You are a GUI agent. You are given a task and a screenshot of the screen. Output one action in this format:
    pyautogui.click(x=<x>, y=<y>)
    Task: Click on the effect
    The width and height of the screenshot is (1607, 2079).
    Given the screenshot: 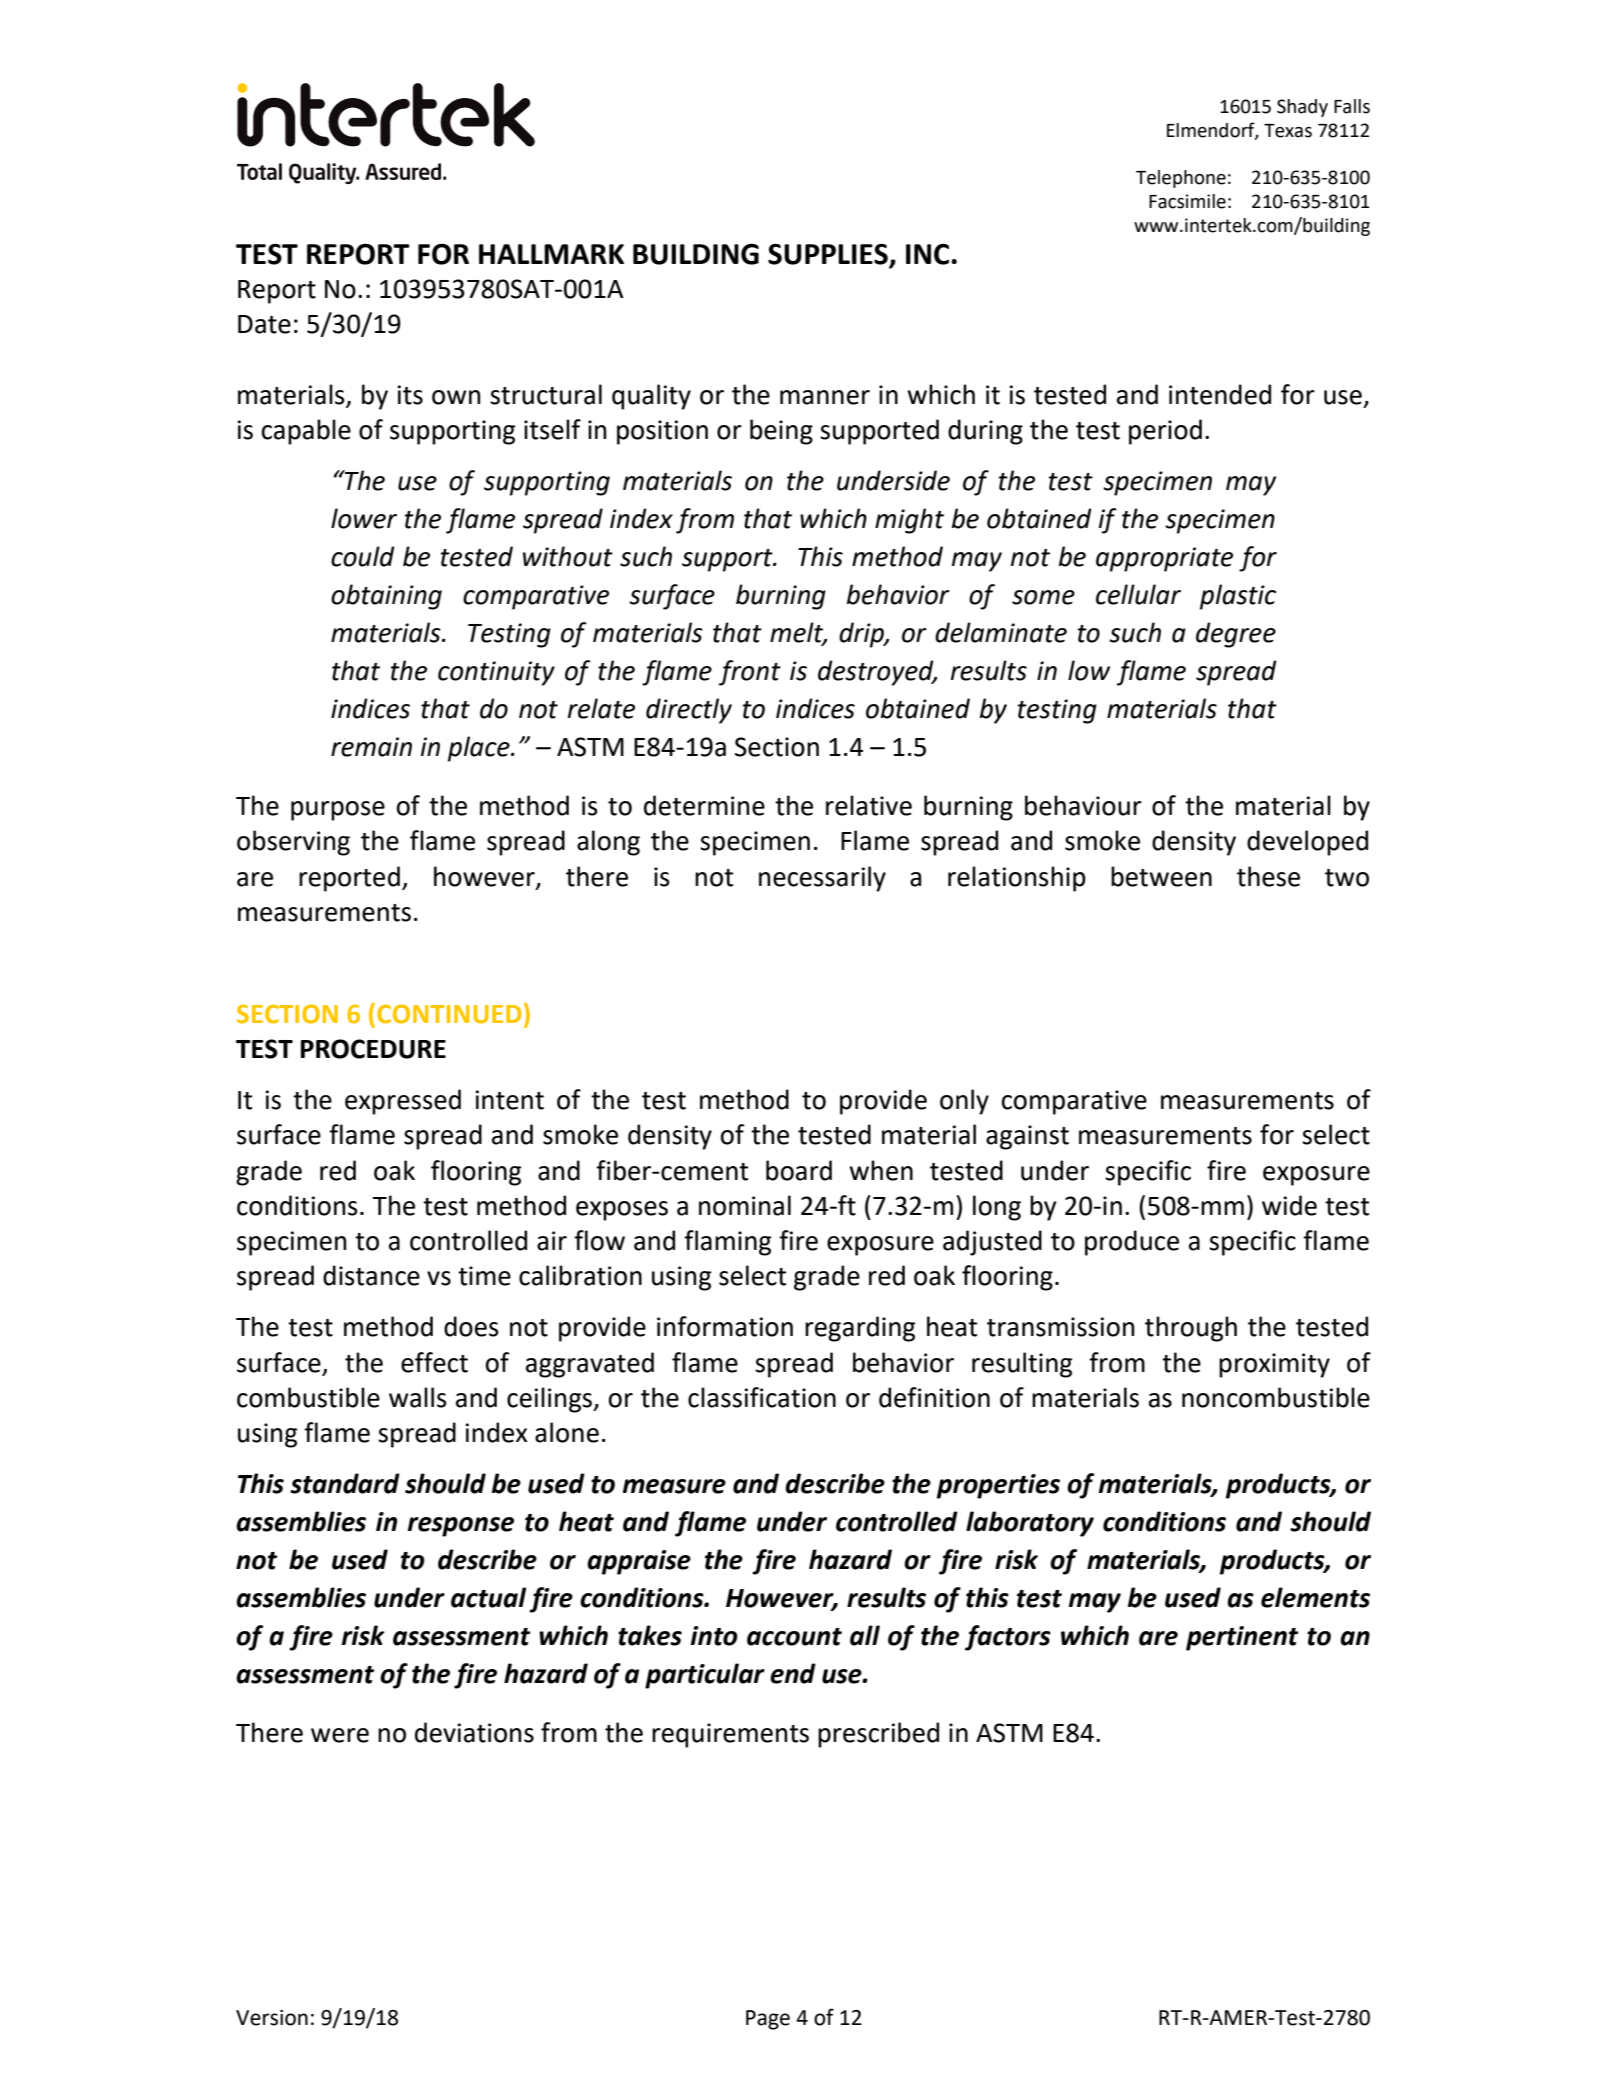 What is the action you would take?
    pyautogui.click(x=434, y=1362)
